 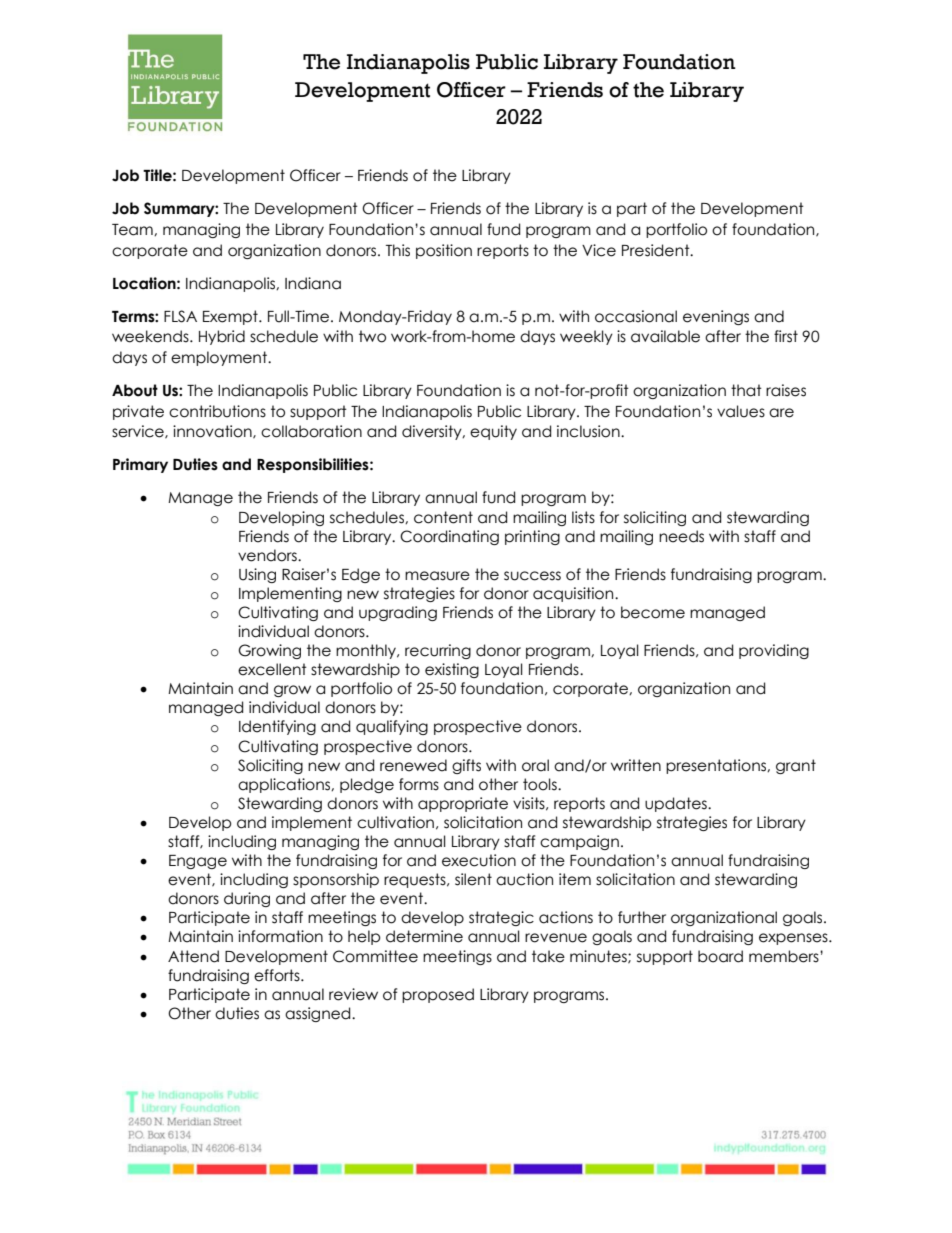 What do you see at coordinates (133, 230) in the screenshot?
I see `Team` at bounding box center [133, 230].
